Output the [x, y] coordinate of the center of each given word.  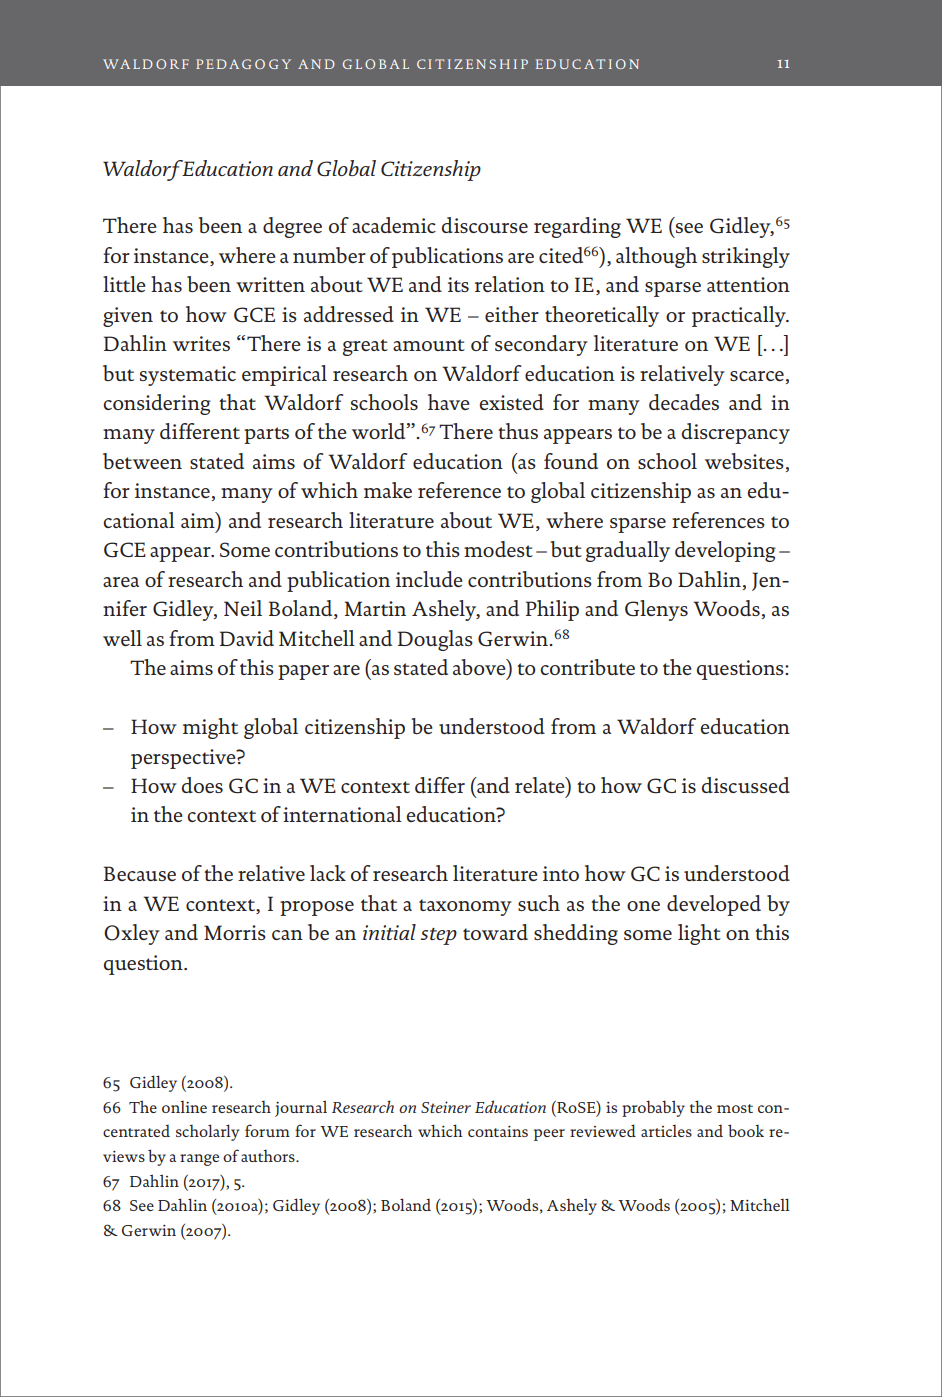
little [124, 284]
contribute [587, 667]
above [480, 667]
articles [666, 1130]
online [184, 1106]
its [458, 284]
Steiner [446, 1107]
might [210, 728]
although [656, 257]
